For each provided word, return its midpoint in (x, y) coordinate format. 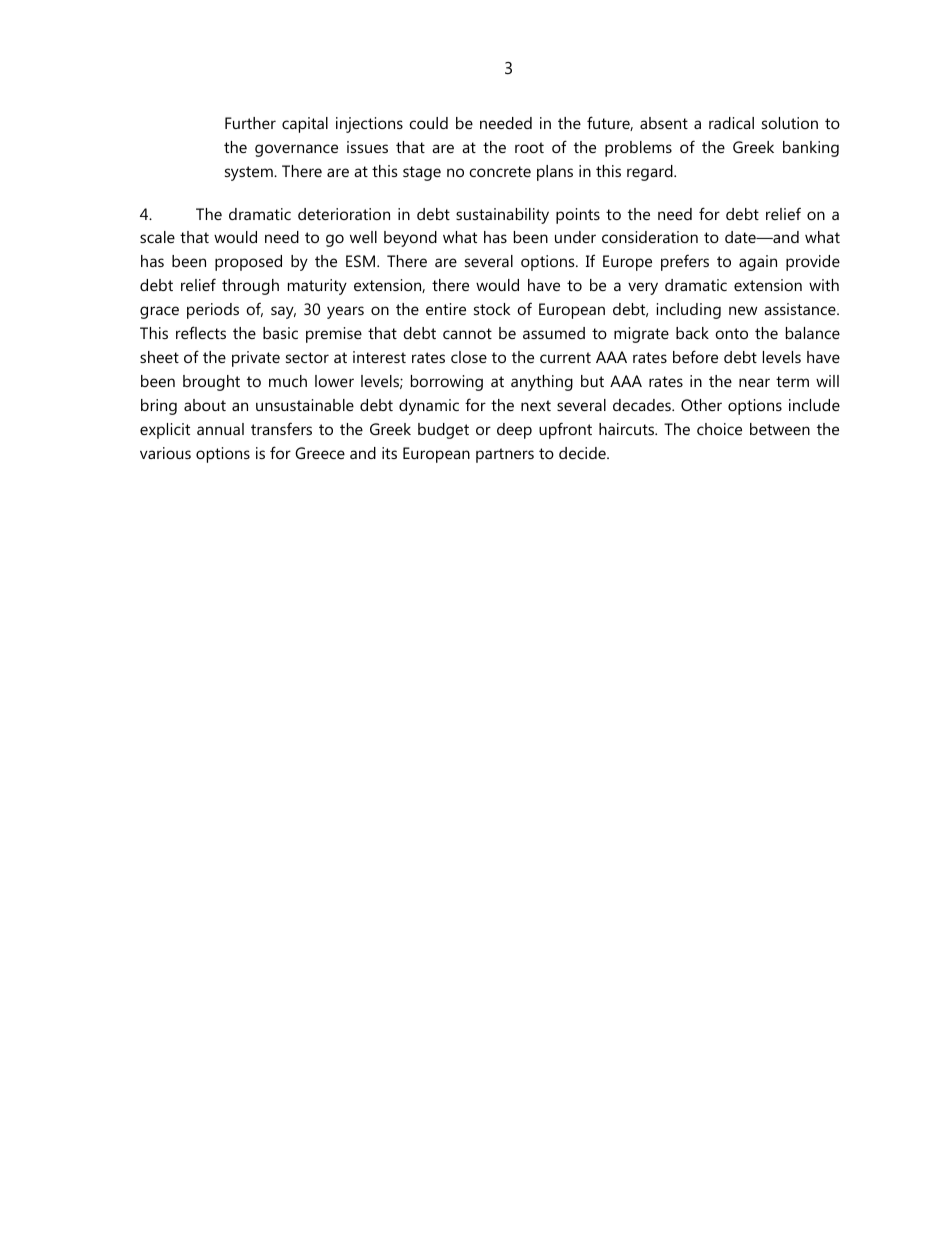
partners (505, 455)
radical (731, 123)
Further (250, 123)
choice (719, 429)
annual (220, 429)
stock (492, 309)
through (250, 287)
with (824, 285)
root (529, 147)
